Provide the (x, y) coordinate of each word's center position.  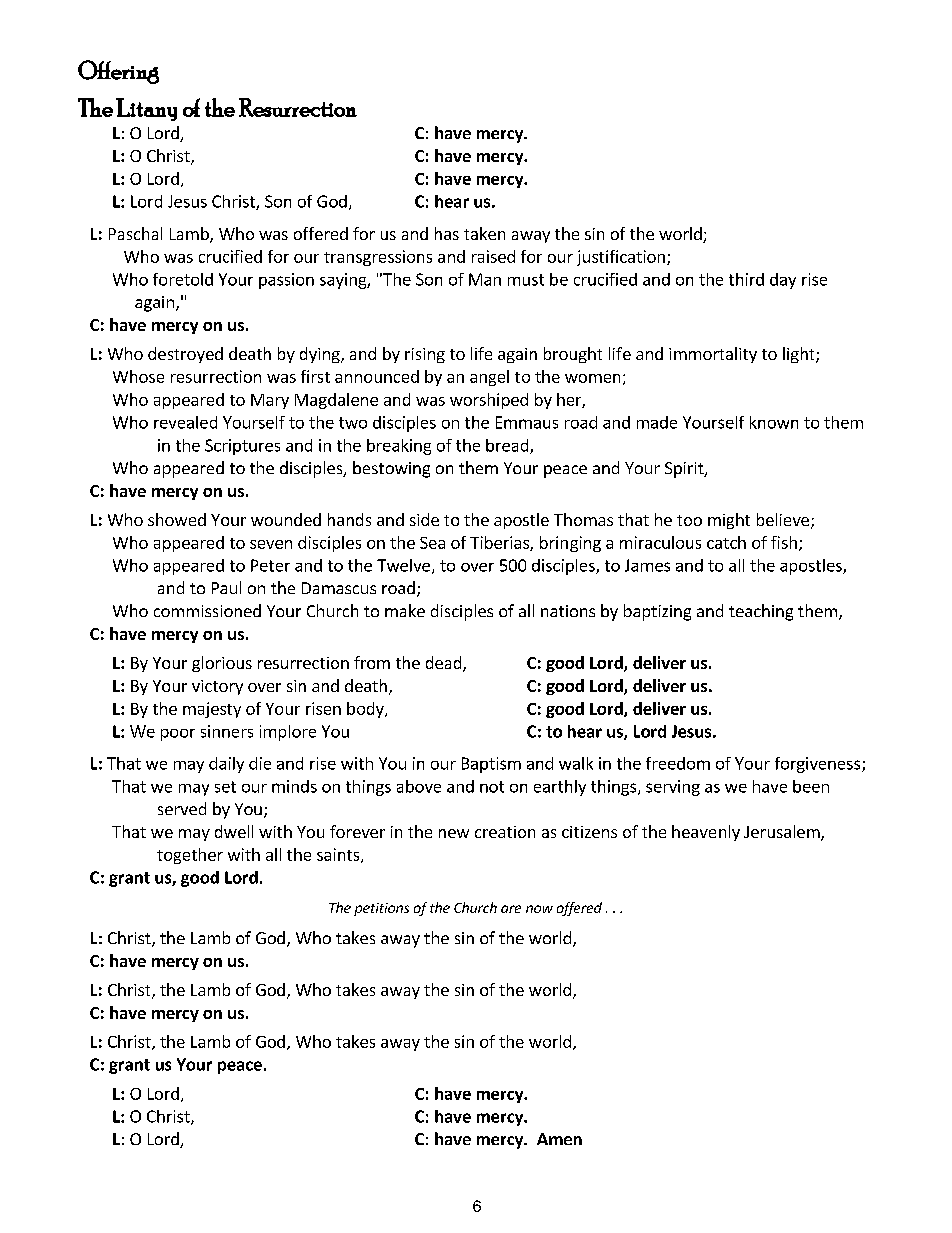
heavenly (706, 833)
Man (485, 279)
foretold (183, 279)
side (424, 519)
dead (445, 664)
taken (484, 233)
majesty (212, 710)
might (729, 521)
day (783, 281)
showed (177, 519)
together (190, 856)
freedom (678, 763)
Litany (146, 109)
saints (339, 855)
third (746, 279)
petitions (381, 909)
